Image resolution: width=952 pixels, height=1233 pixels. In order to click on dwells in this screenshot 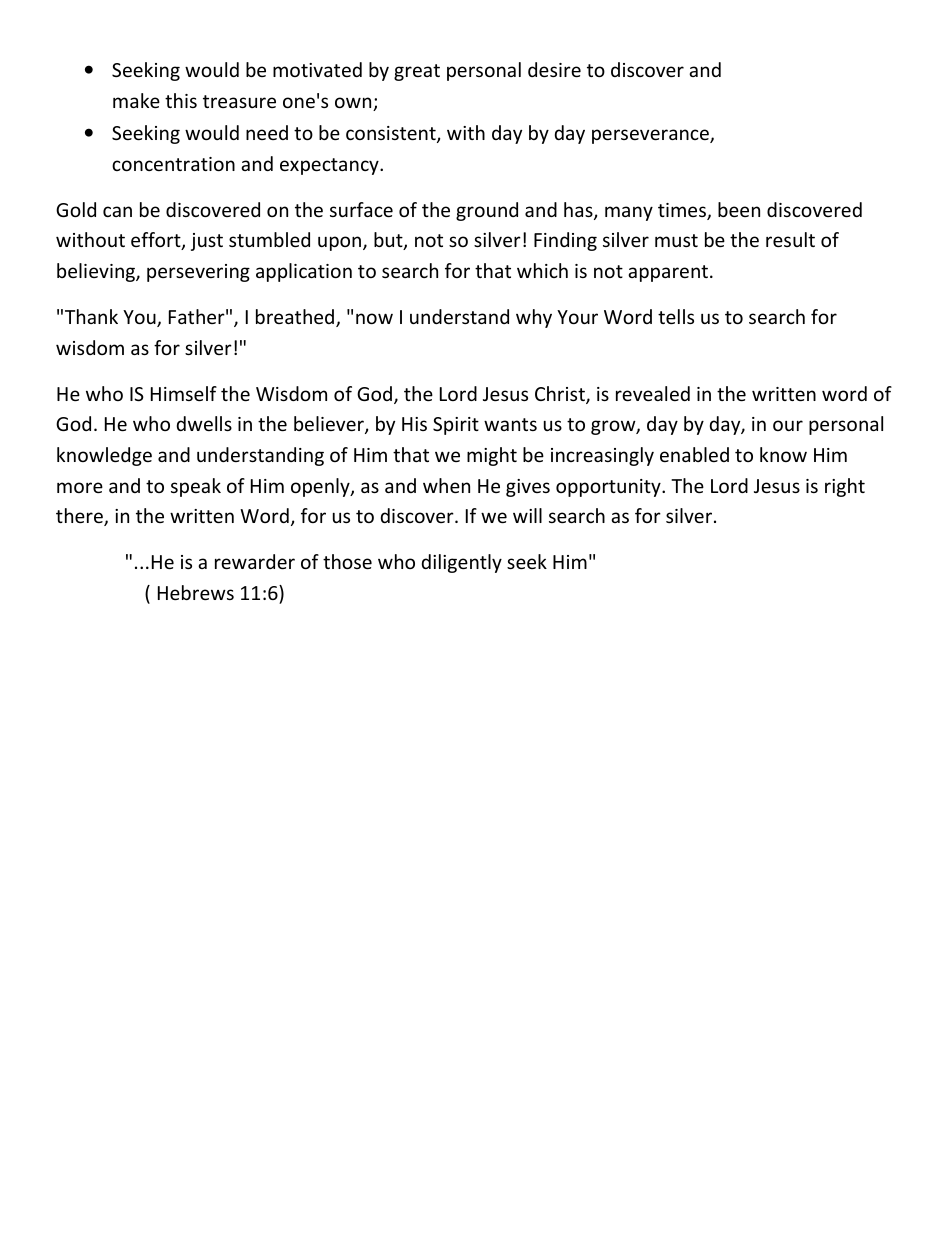, I will do `click(204, 423)`.
